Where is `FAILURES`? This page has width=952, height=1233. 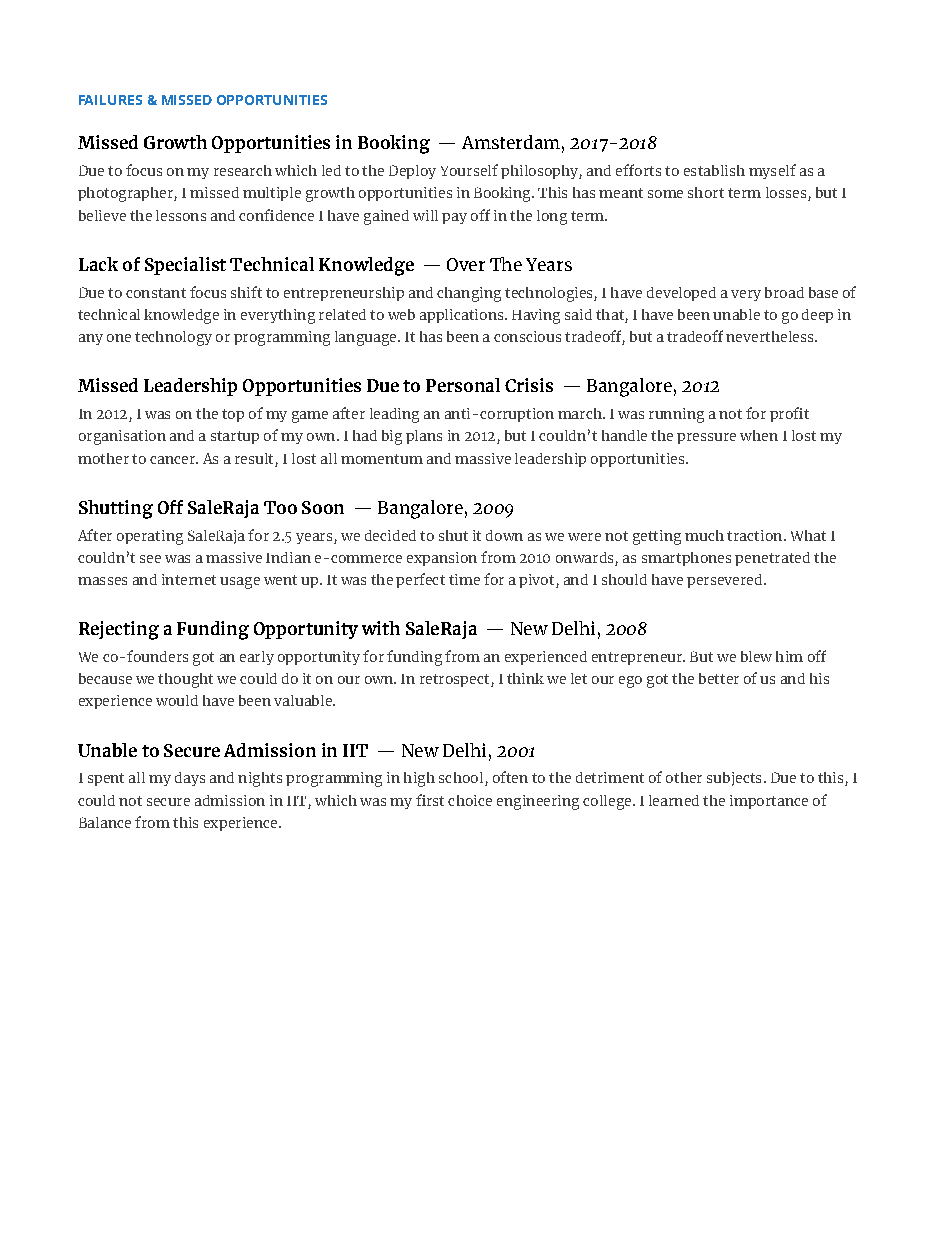
FAILURES is located at coordinates (110, 100).
